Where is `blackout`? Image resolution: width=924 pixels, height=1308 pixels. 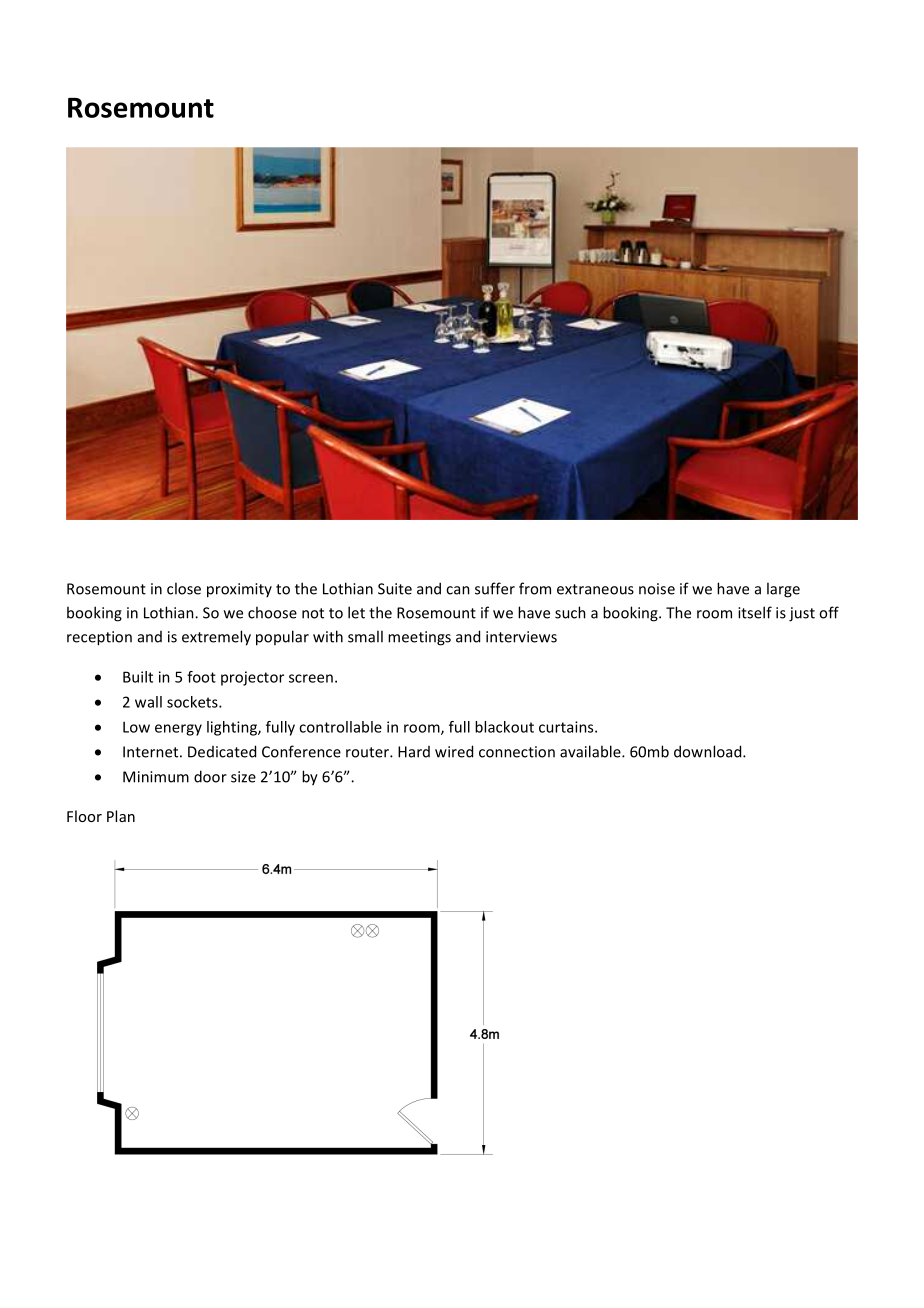
blackout is located at coordinates (504, 727).
